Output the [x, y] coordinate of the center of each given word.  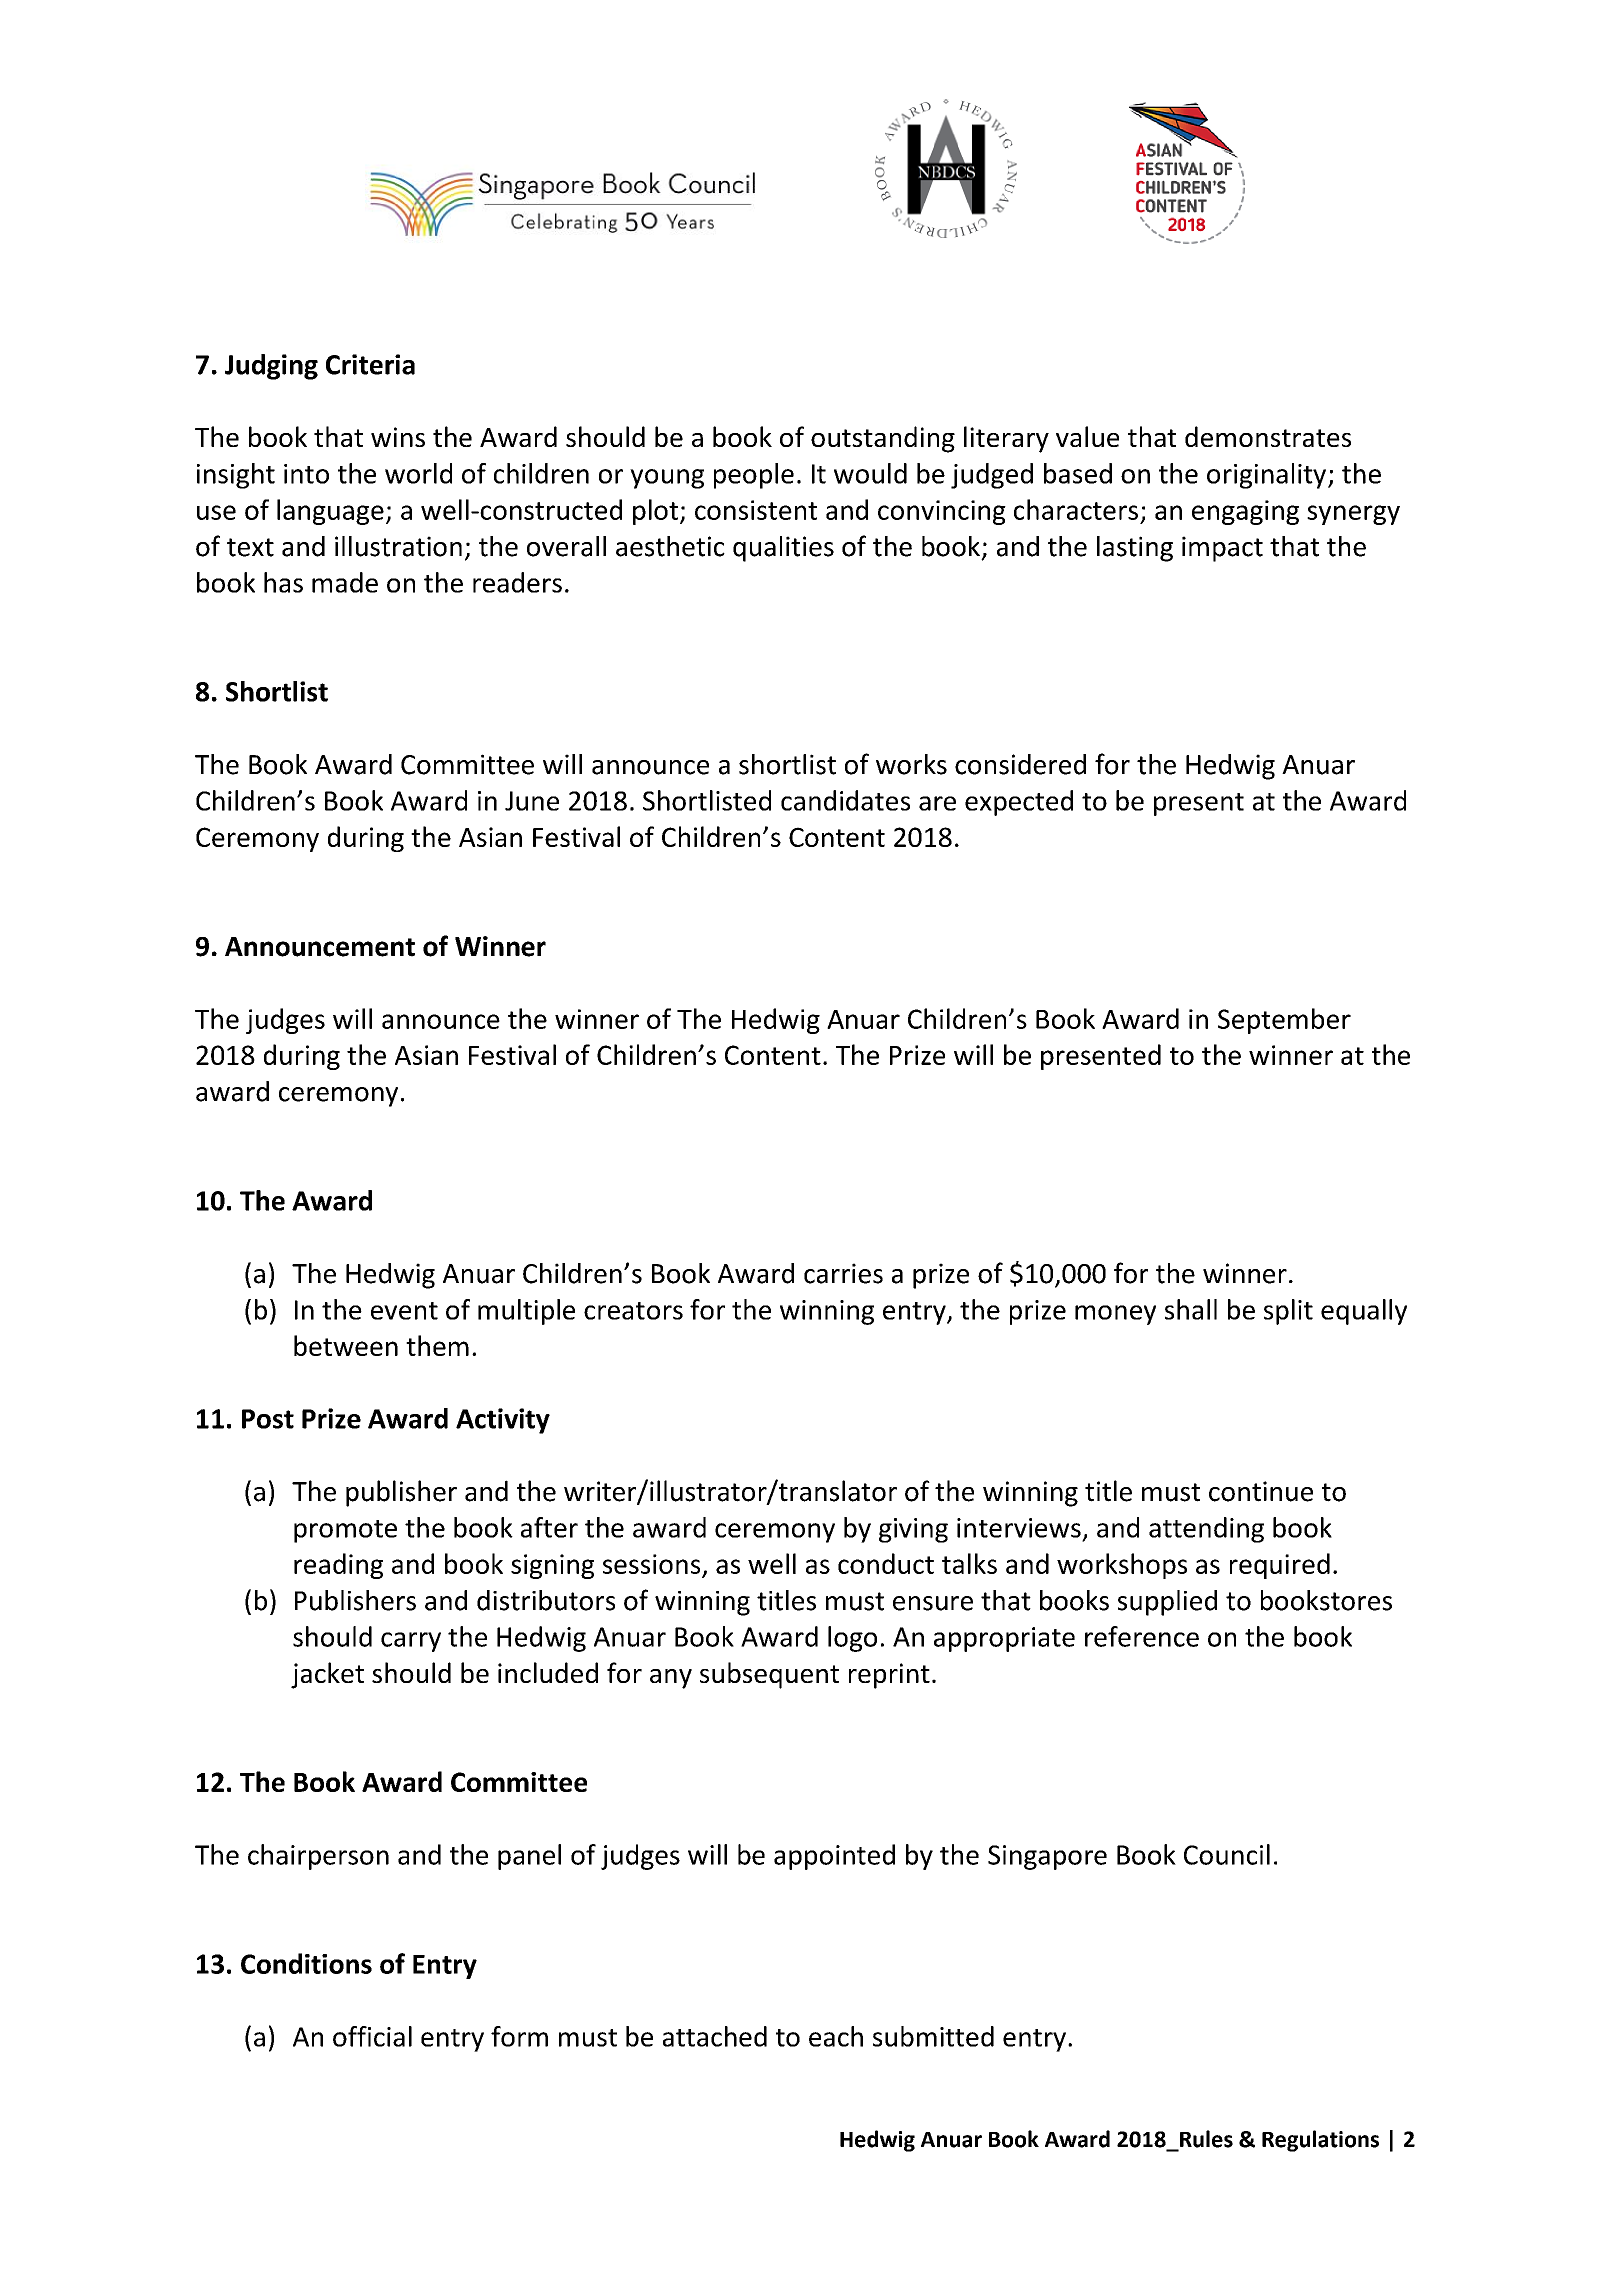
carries [843, 1273]
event [404, 1311]
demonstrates [1268, 436]
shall [1191, 1309]
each [836, 2036]
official [372, 2036]
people [754, 476]
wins [398, 437]
